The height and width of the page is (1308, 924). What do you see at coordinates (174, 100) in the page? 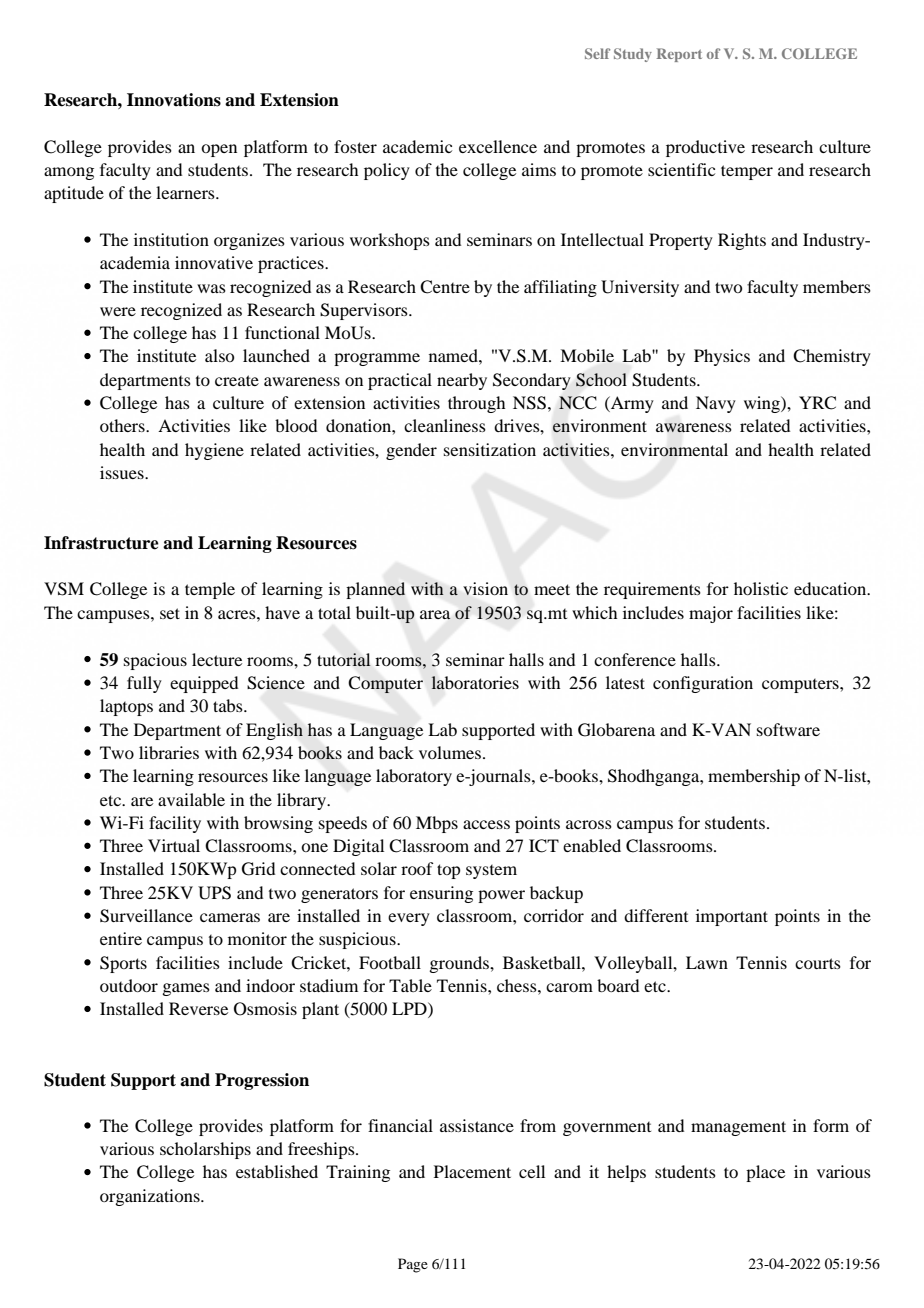
I see `Innovations` at bounding box center [174, 100].
